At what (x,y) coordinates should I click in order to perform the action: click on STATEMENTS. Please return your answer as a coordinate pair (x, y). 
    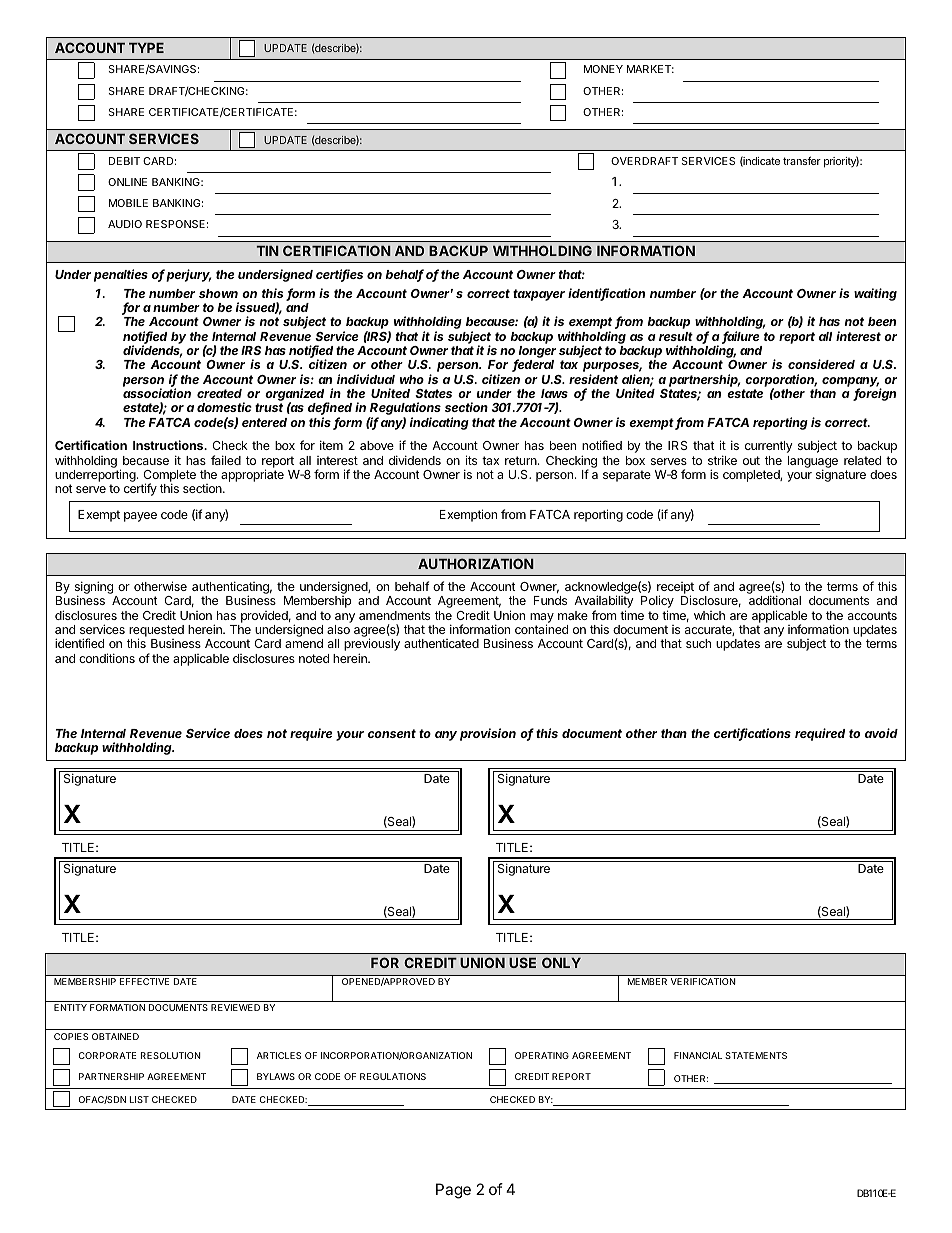
    Looking at the image, I should click on (756, 1055).
